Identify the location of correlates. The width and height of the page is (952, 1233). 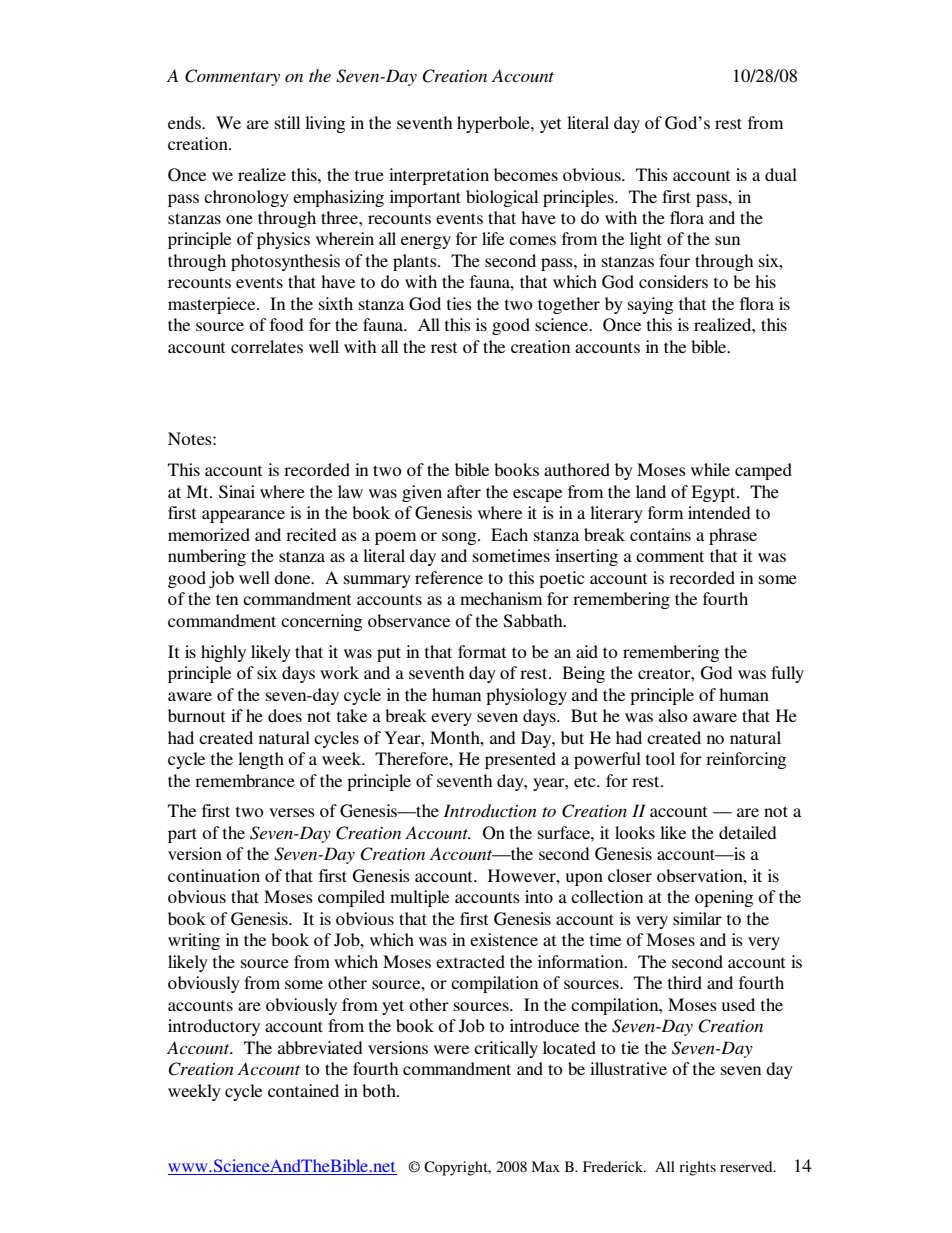
(267, 346).
